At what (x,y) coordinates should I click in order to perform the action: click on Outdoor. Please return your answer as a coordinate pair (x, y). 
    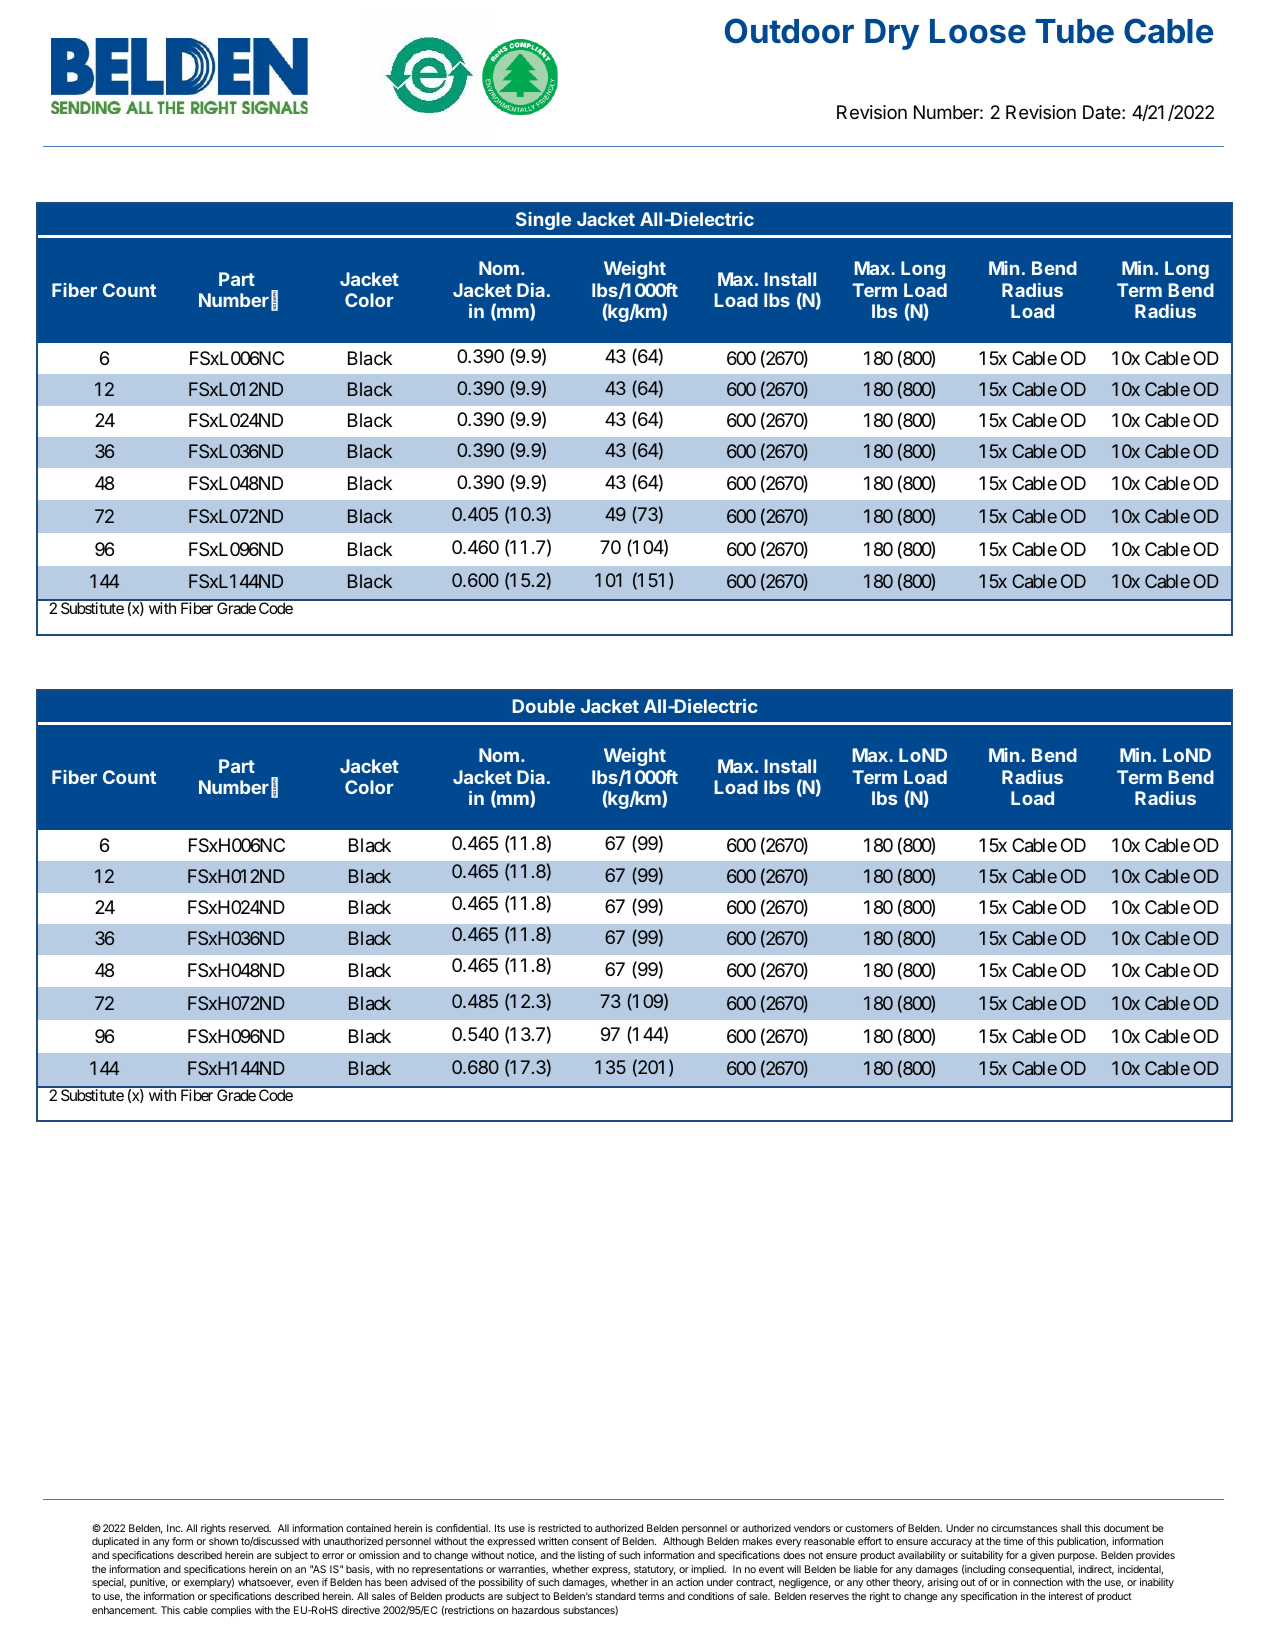
    Looking at the image, I should click on (789, 31).
